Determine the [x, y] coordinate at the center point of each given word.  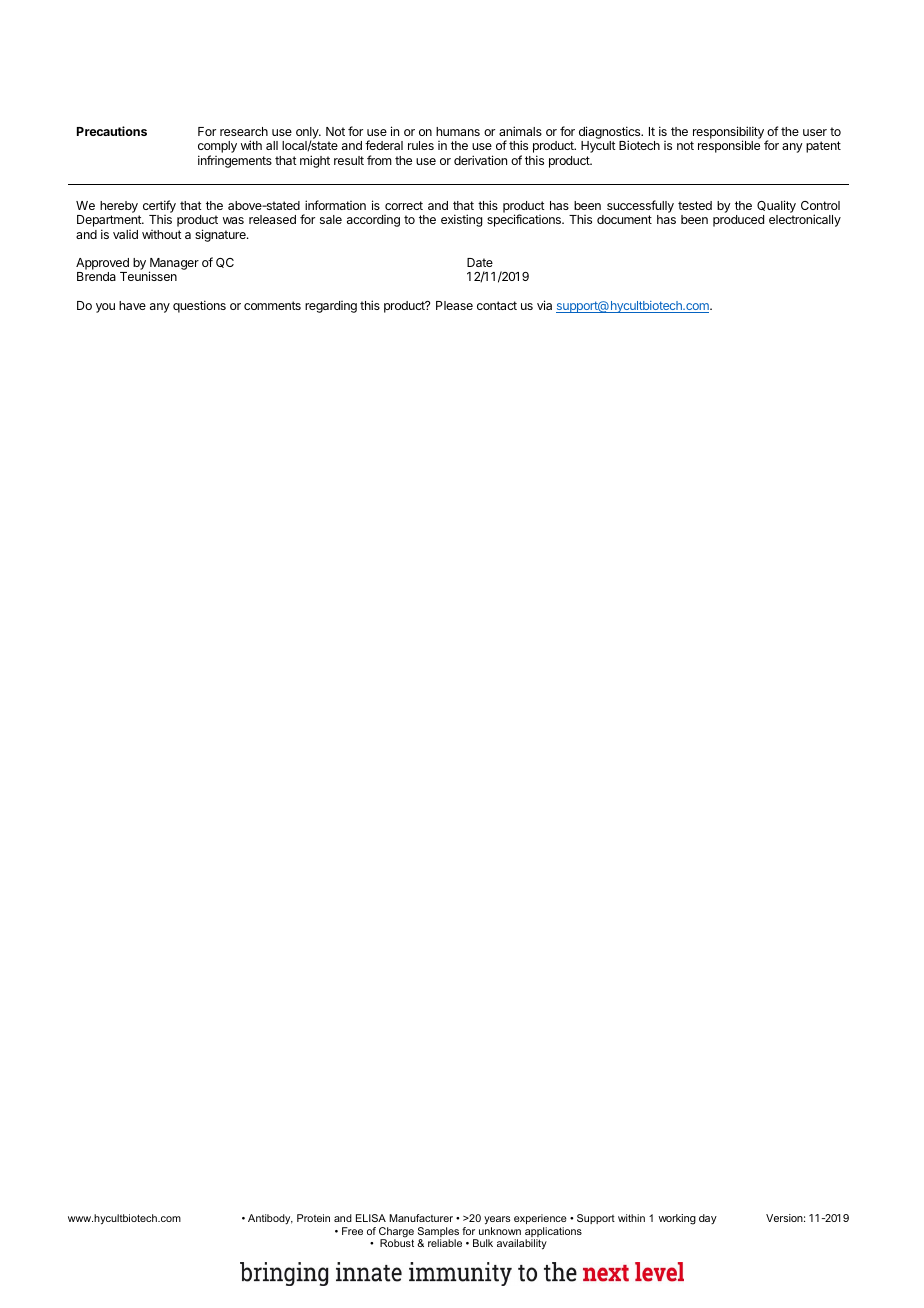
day [708, 1219]
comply [217, 148]
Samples [438, 1233]
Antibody [270, 1219]
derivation [480, 160]
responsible [729, 146]
